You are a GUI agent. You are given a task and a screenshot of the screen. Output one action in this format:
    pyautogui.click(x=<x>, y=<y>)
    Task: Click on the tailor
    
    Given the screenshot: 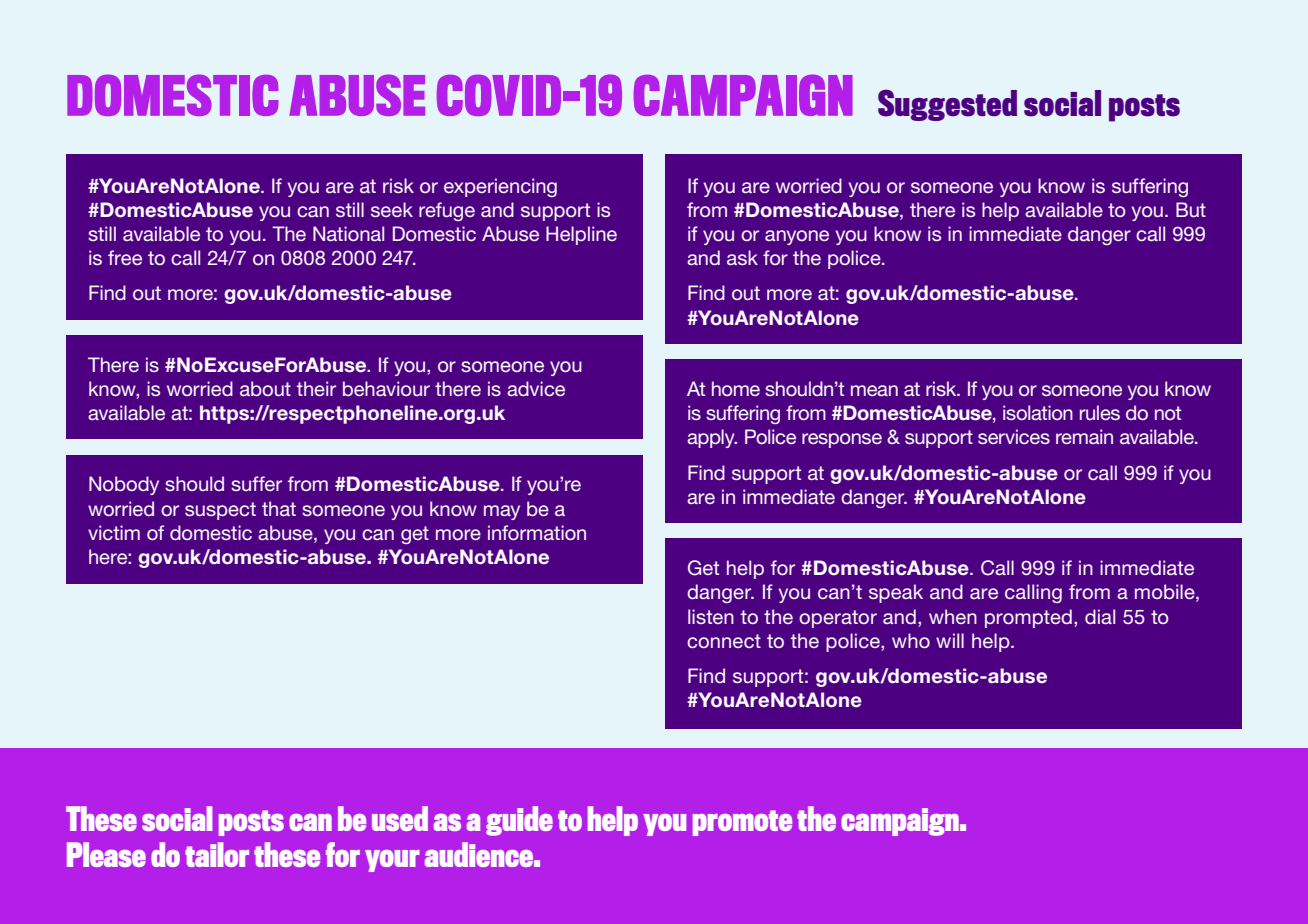 What is the action you would take?
    pyautogui.click(x=217, y=854)
